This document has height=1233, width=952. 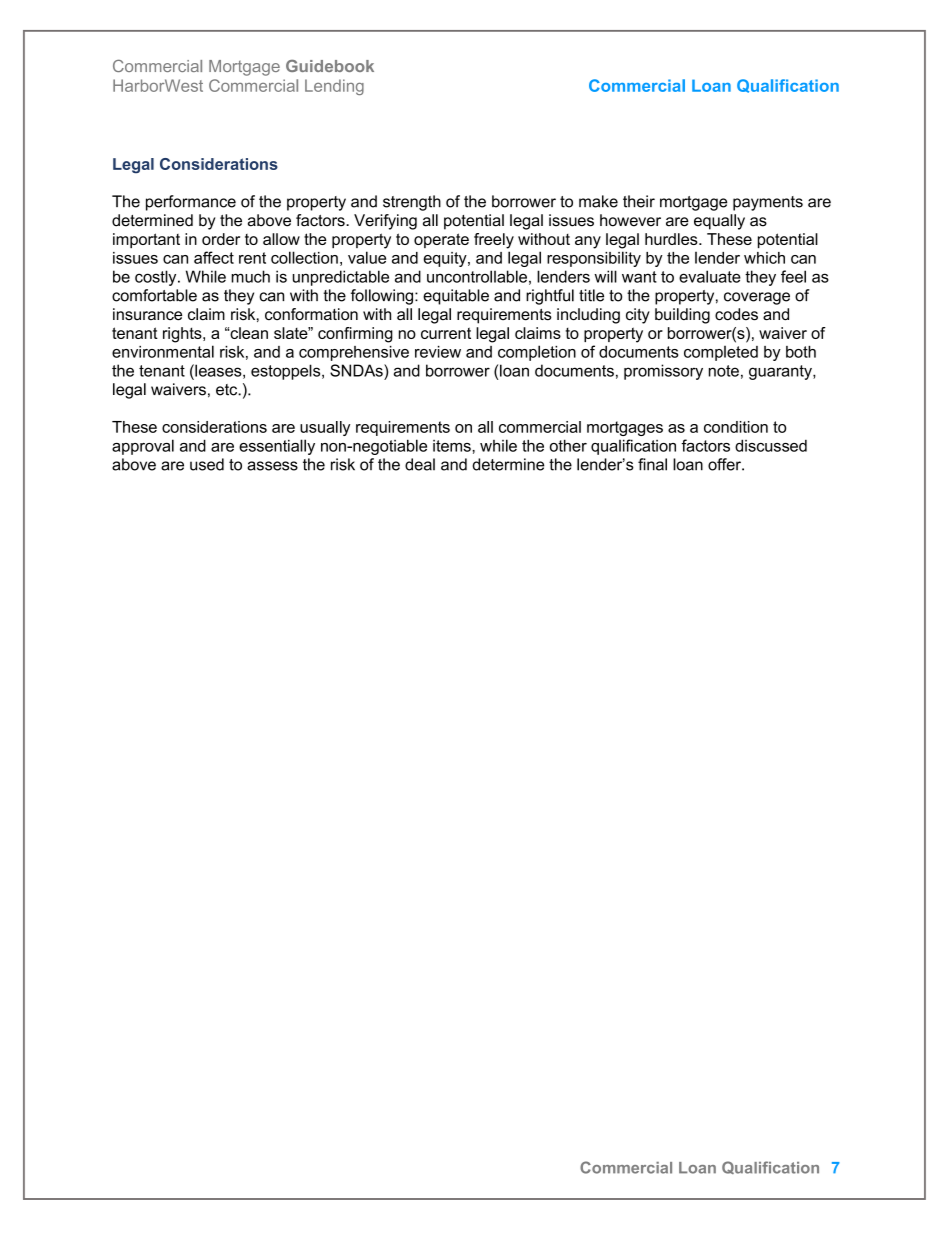 What do you see at coordinates (334, 87) in the document?
I see `Lending` at bounding box center [334, 87].
